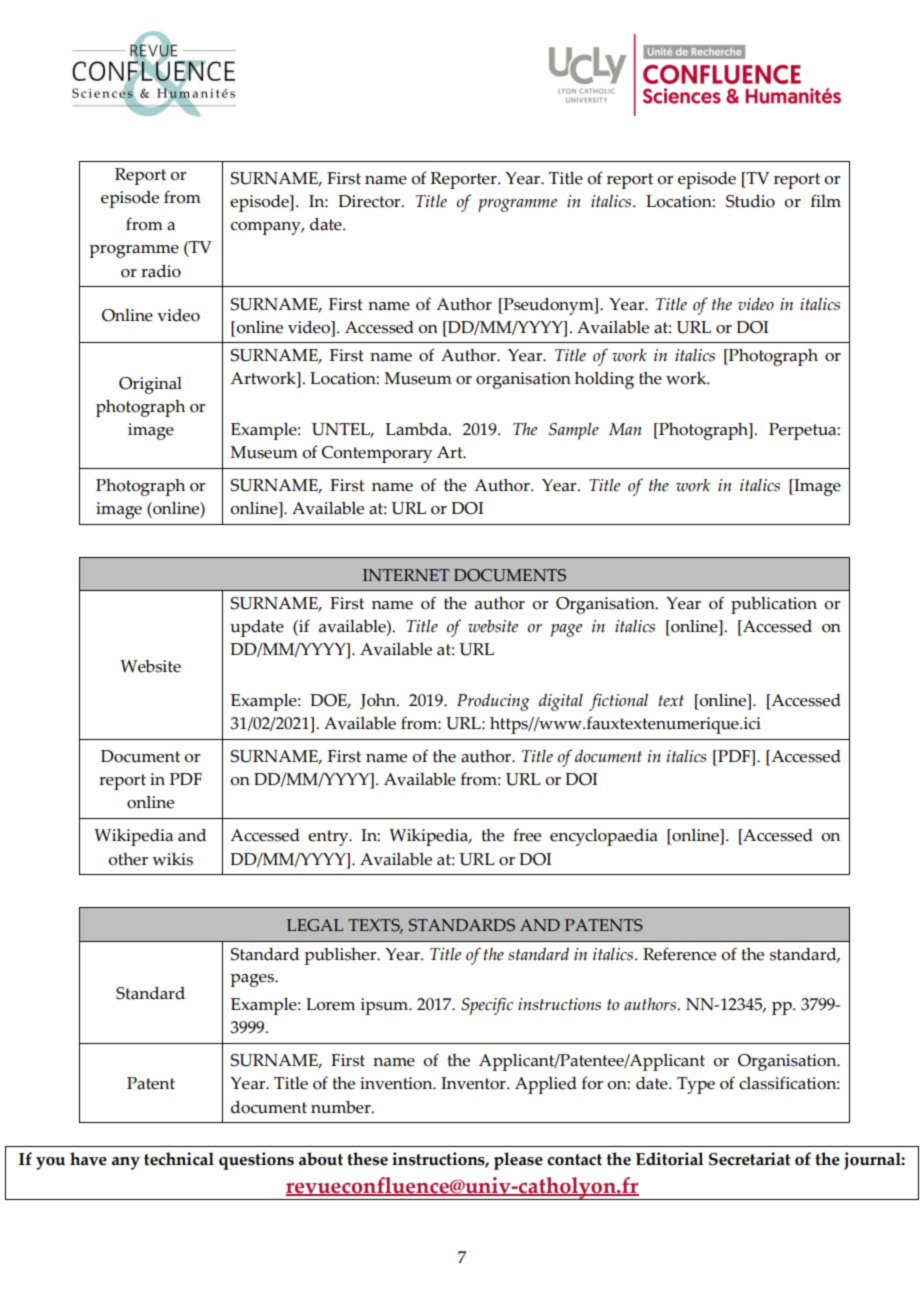 Image resolution: width=924 pixels, height=1308 pixels. What do you see at coordinates (370, 201) in the screenshot?
I see `Director` at bounding box center [370, 201].
